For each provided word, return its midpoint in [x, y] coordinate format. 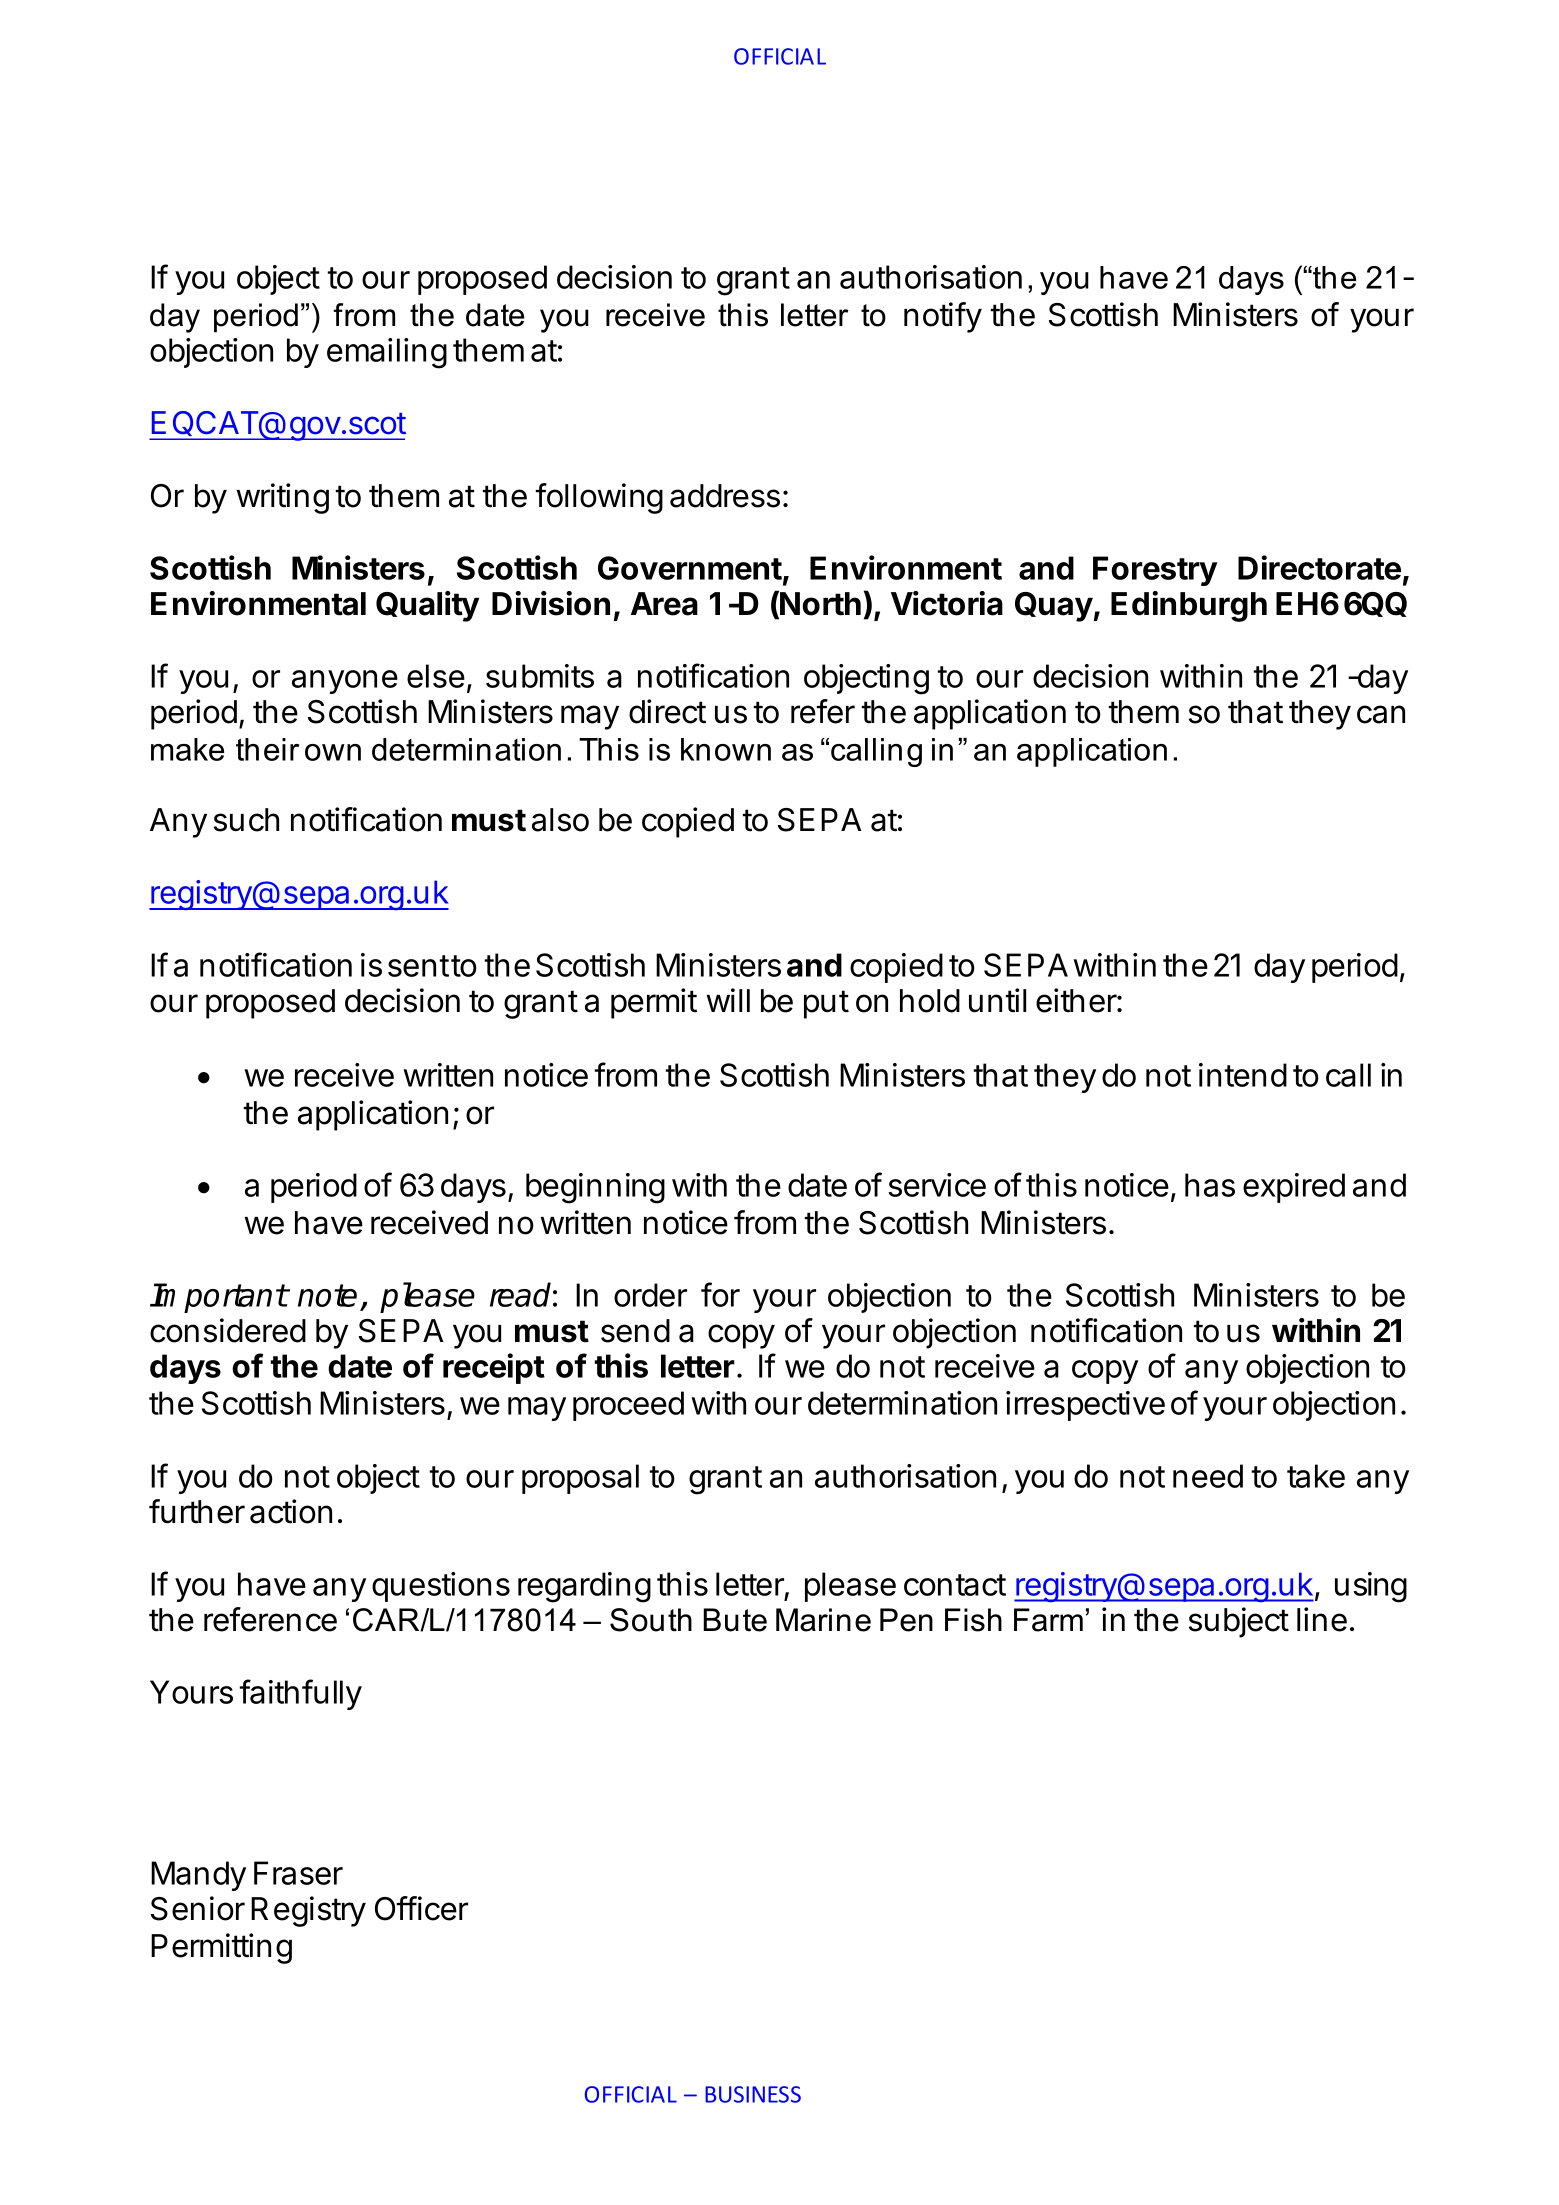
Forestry [1155, 571]
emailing [387, 353]
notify [943, 317]
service [937, 1185]
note [327, 1295]
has [1210, 1185]
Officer [421, 1908]
